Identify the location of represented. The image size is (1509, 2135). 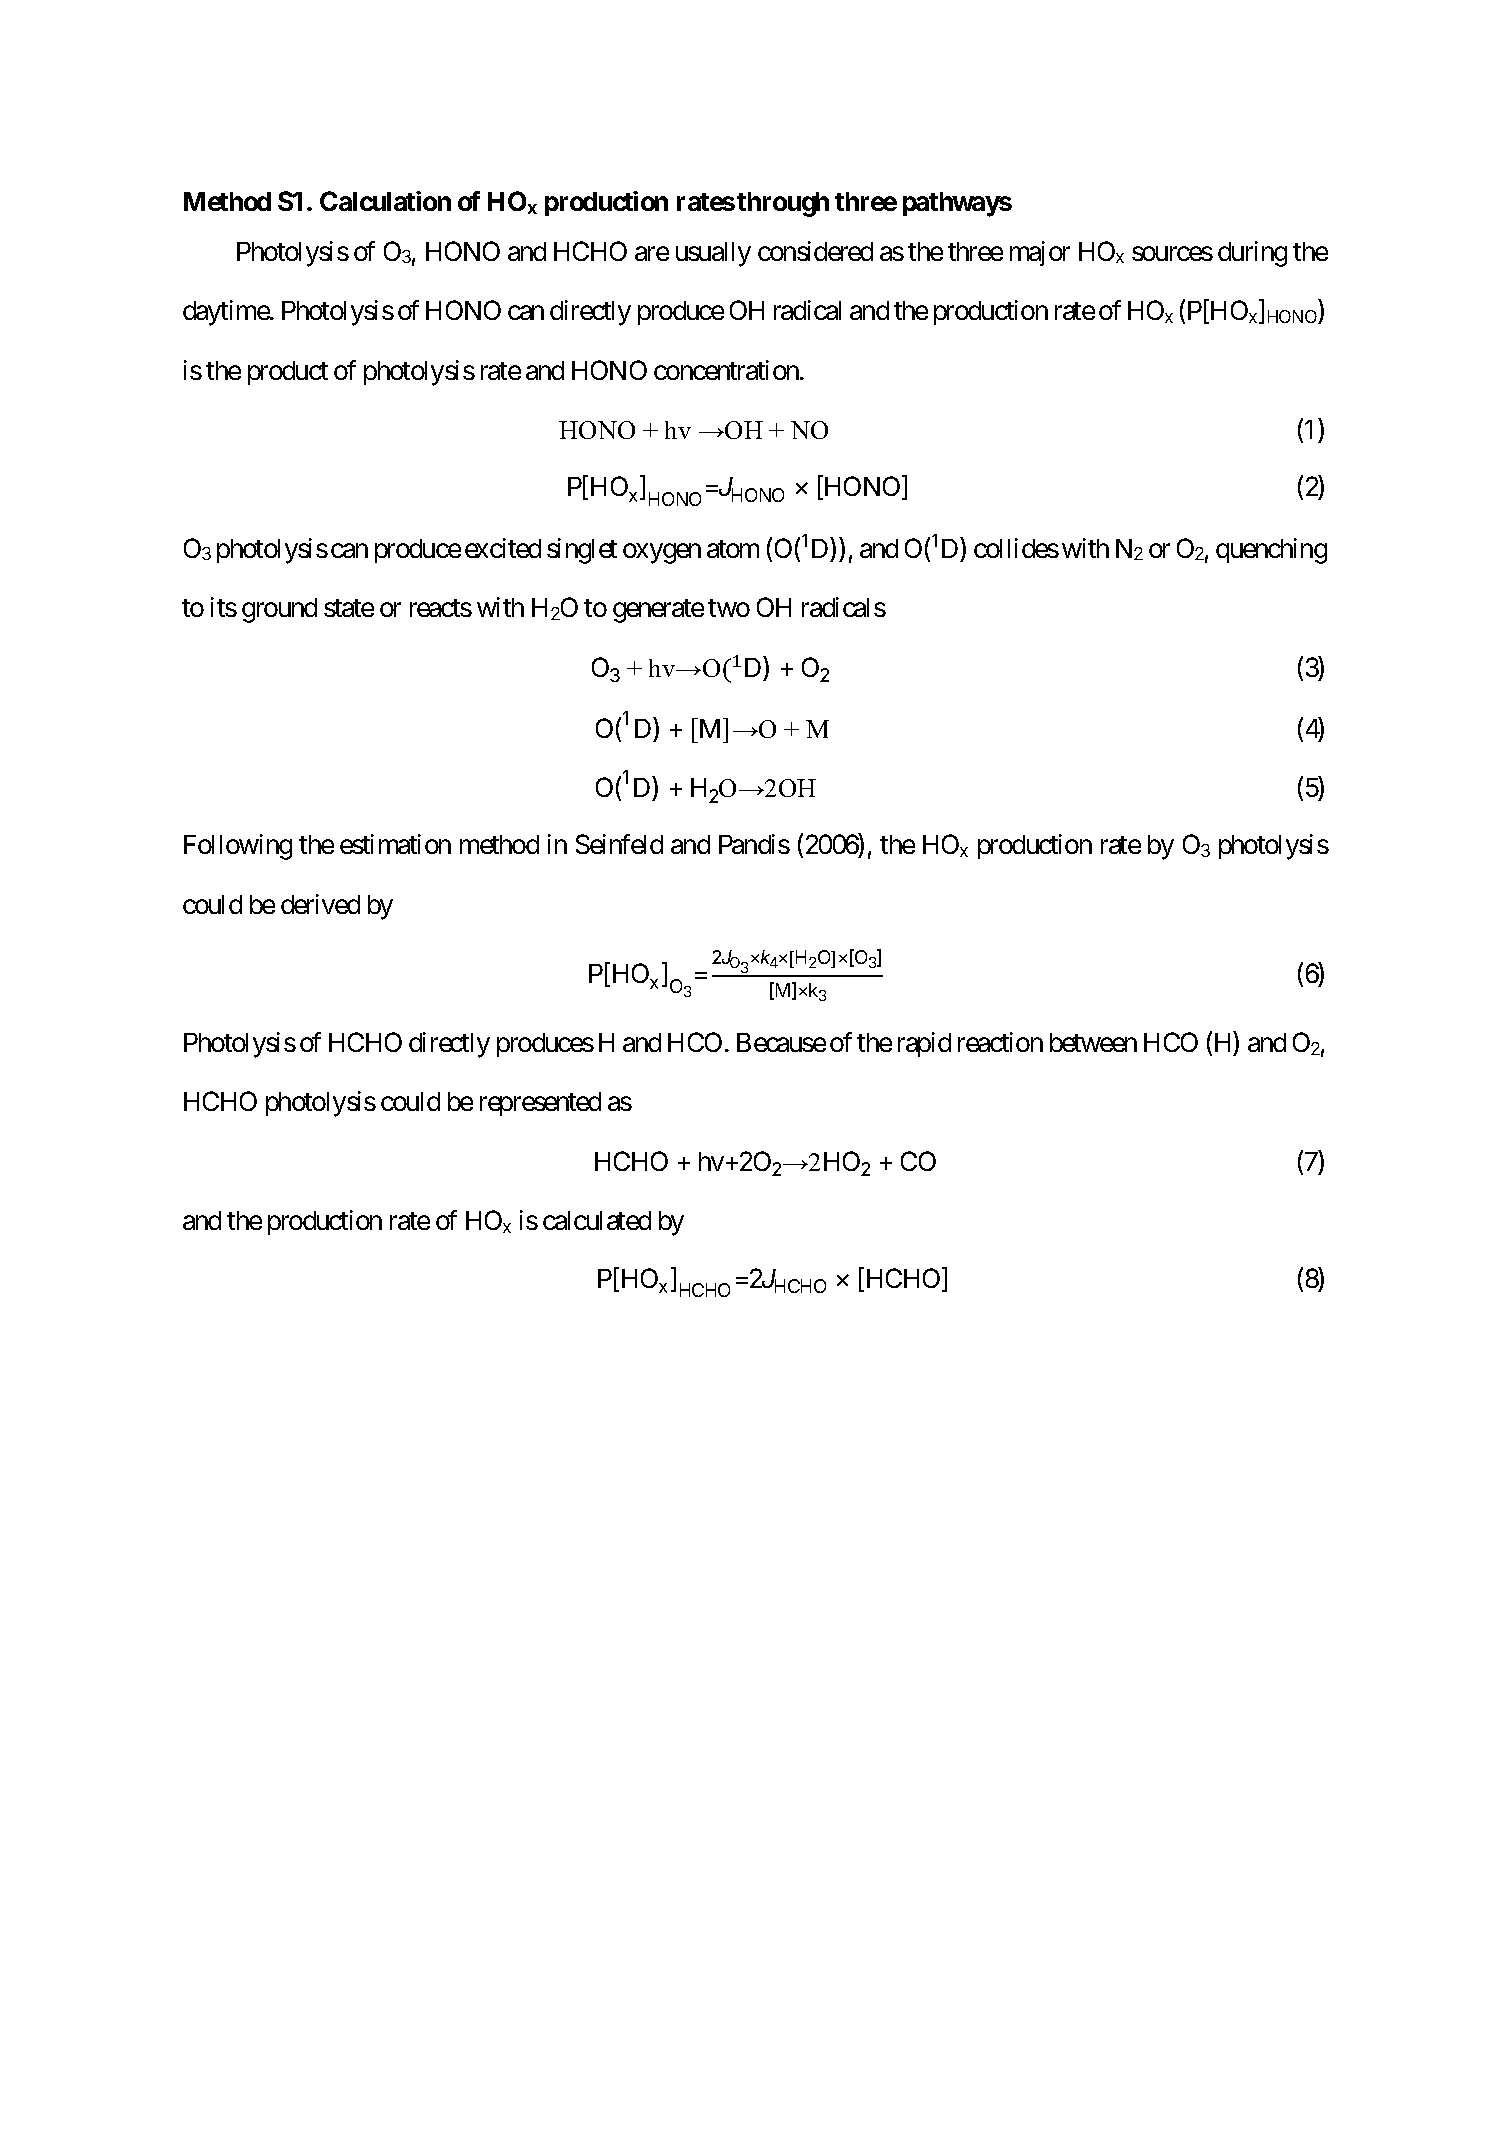
(540, 1104).
